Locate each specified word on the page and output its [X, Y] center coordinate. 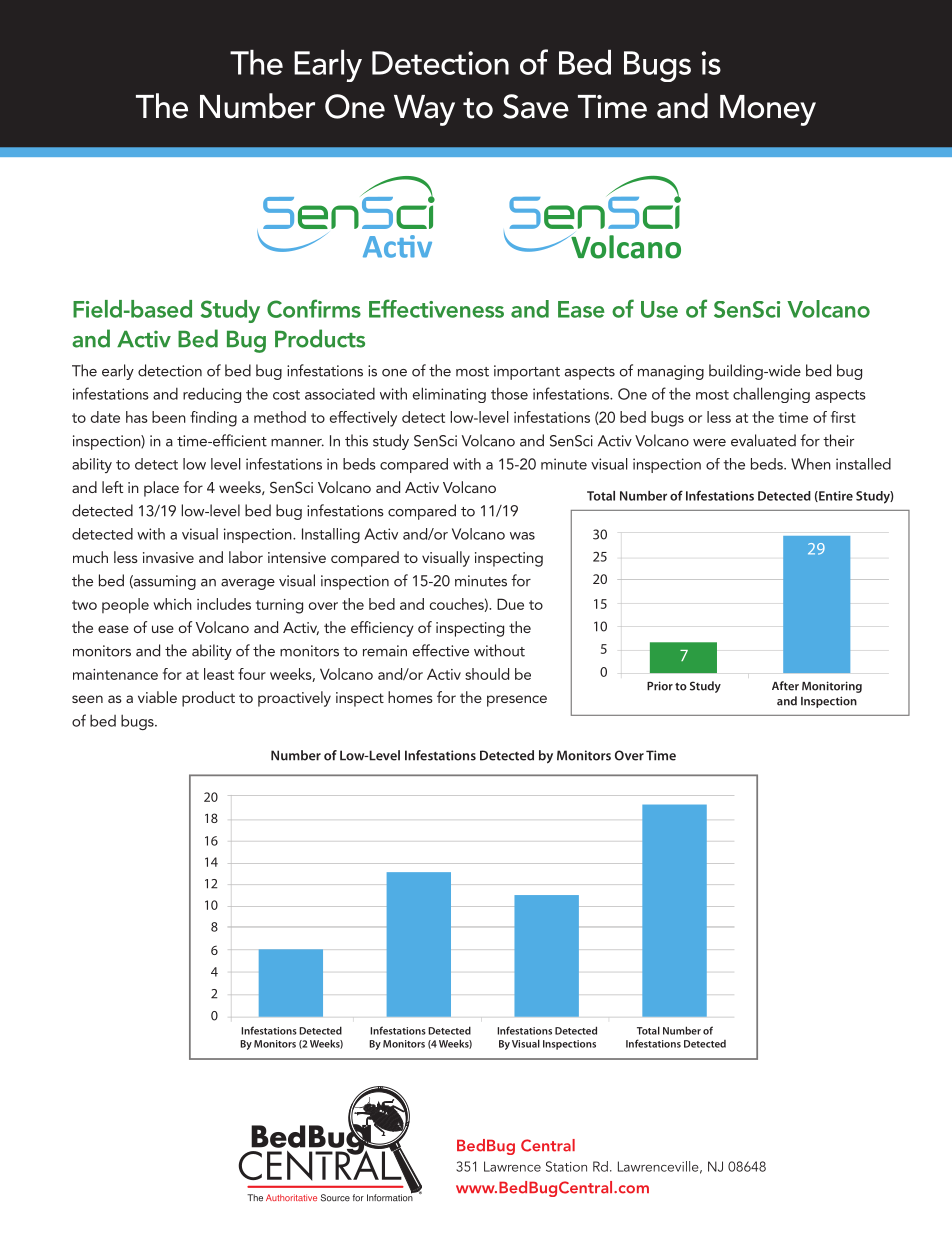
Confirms [314, 308]
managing [671, 372]
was [522, 536]
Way [424, 110]
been [169, 417]
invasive [168, 557]
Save [536, 106]
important [527, 372]
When [811, 464]
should [487, 674]
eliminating [449, 395]
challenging [771, 395]
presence [517, 701]
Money [768, 110]
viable [157, 697]
